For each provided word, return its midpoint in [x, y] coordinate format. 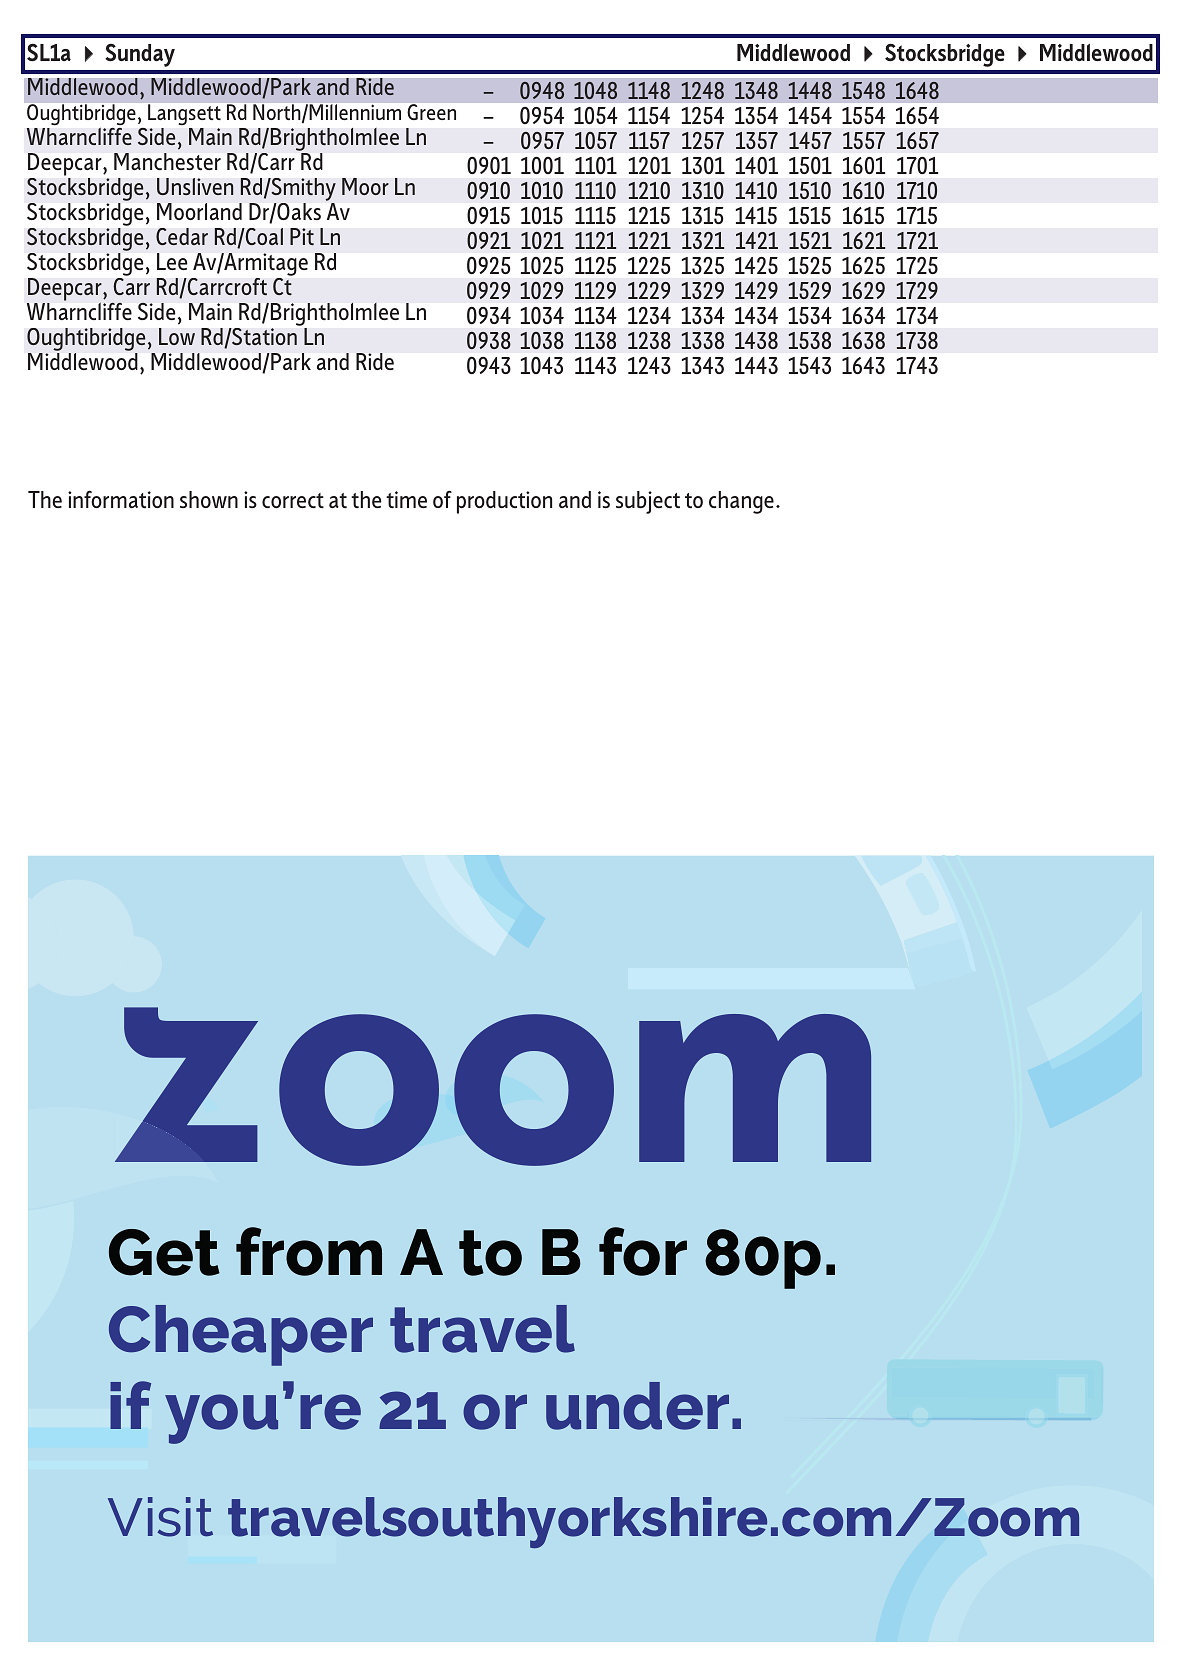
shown [209, 499]
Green [432, 112]
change [741, 502]
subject [648, 502]
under [637, 1406]
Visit [160, 1517]
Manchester [167, 161]
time [406, 499]
